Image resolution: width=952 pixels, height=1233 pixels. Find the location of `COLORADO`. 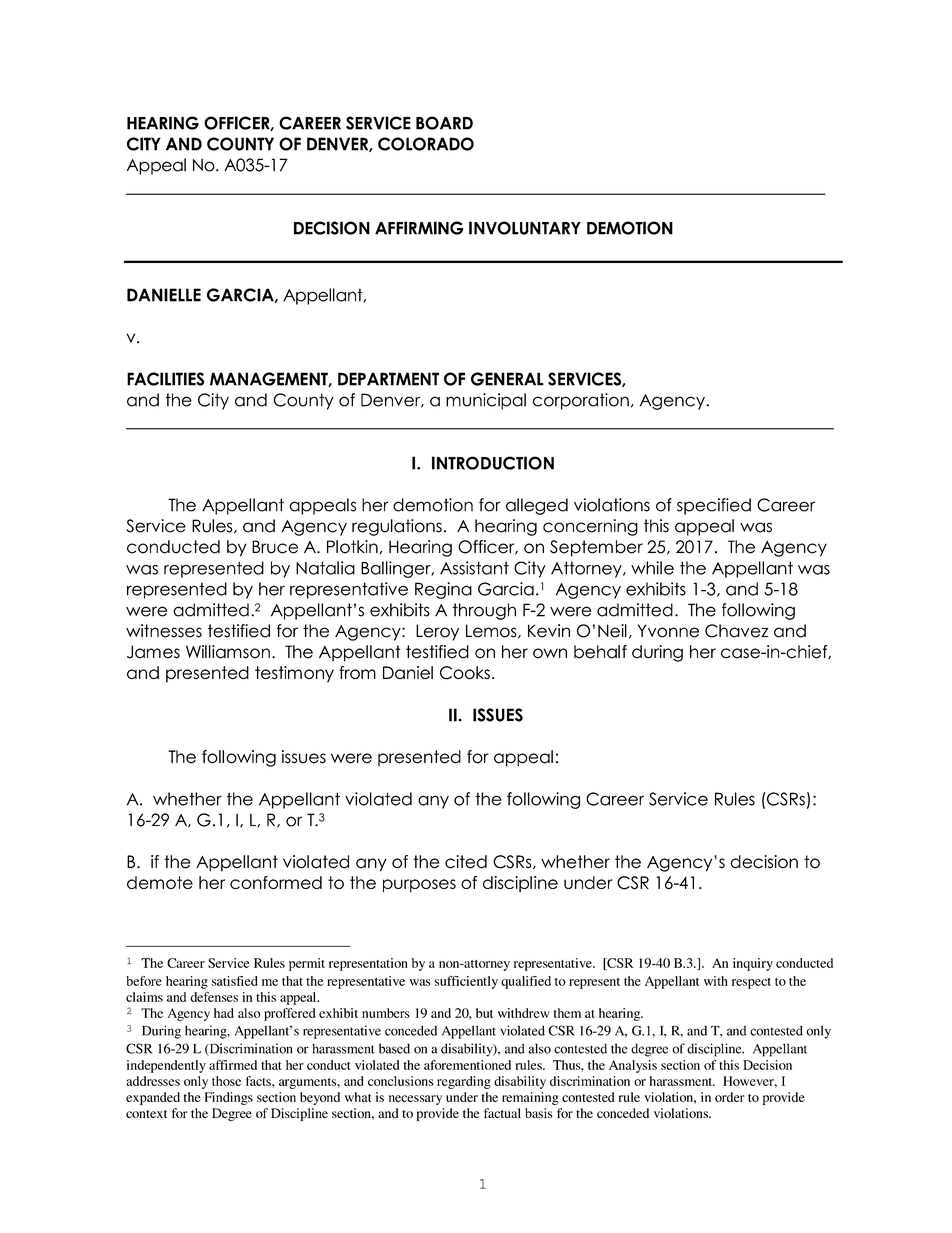

COLORADO is located at coordinates (426, 144).
